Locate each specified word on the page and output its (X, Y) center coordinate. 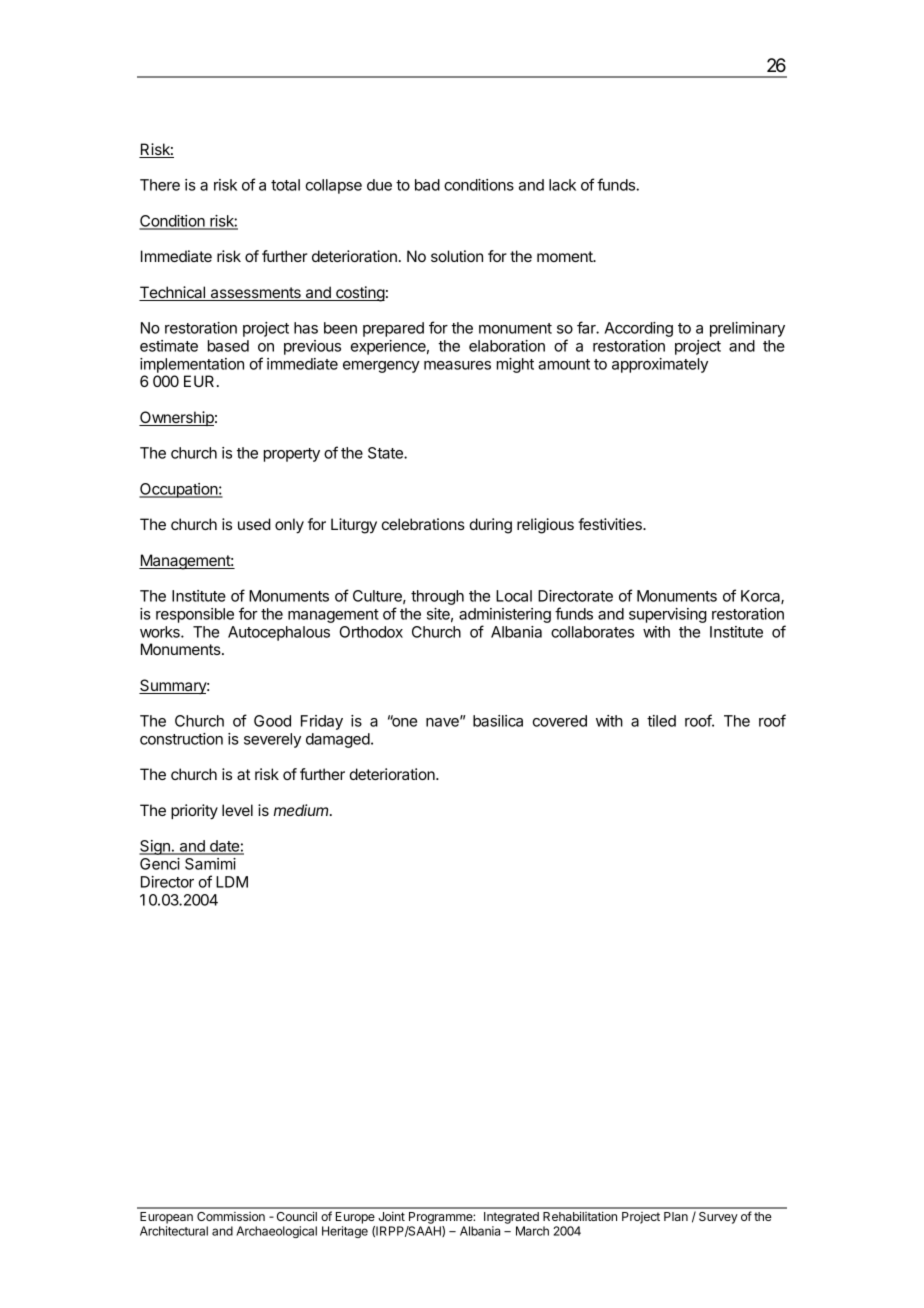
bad (427, 185)
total (285, 185)
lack (562, 185)
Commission (231, 1216)
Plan (676, 1216)
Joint (391, 1216)
